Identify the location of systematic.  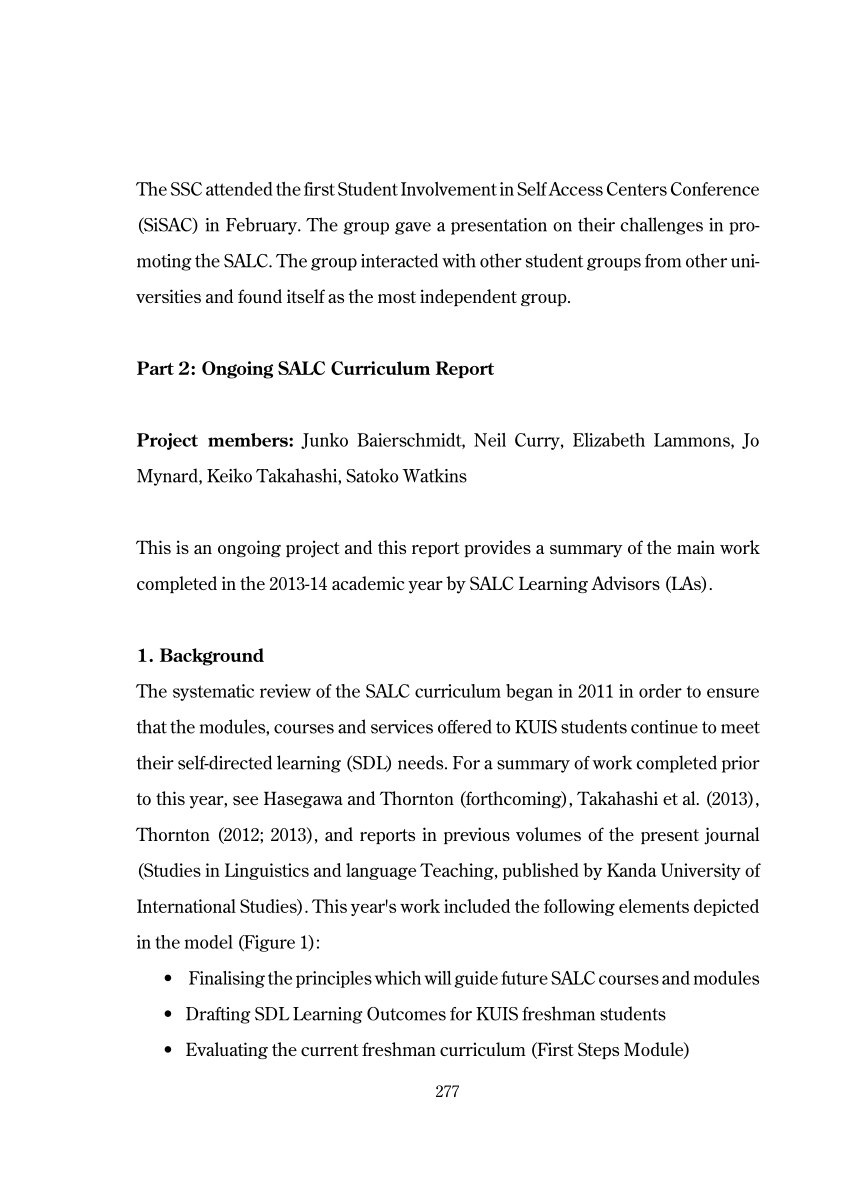
(213, 692).
